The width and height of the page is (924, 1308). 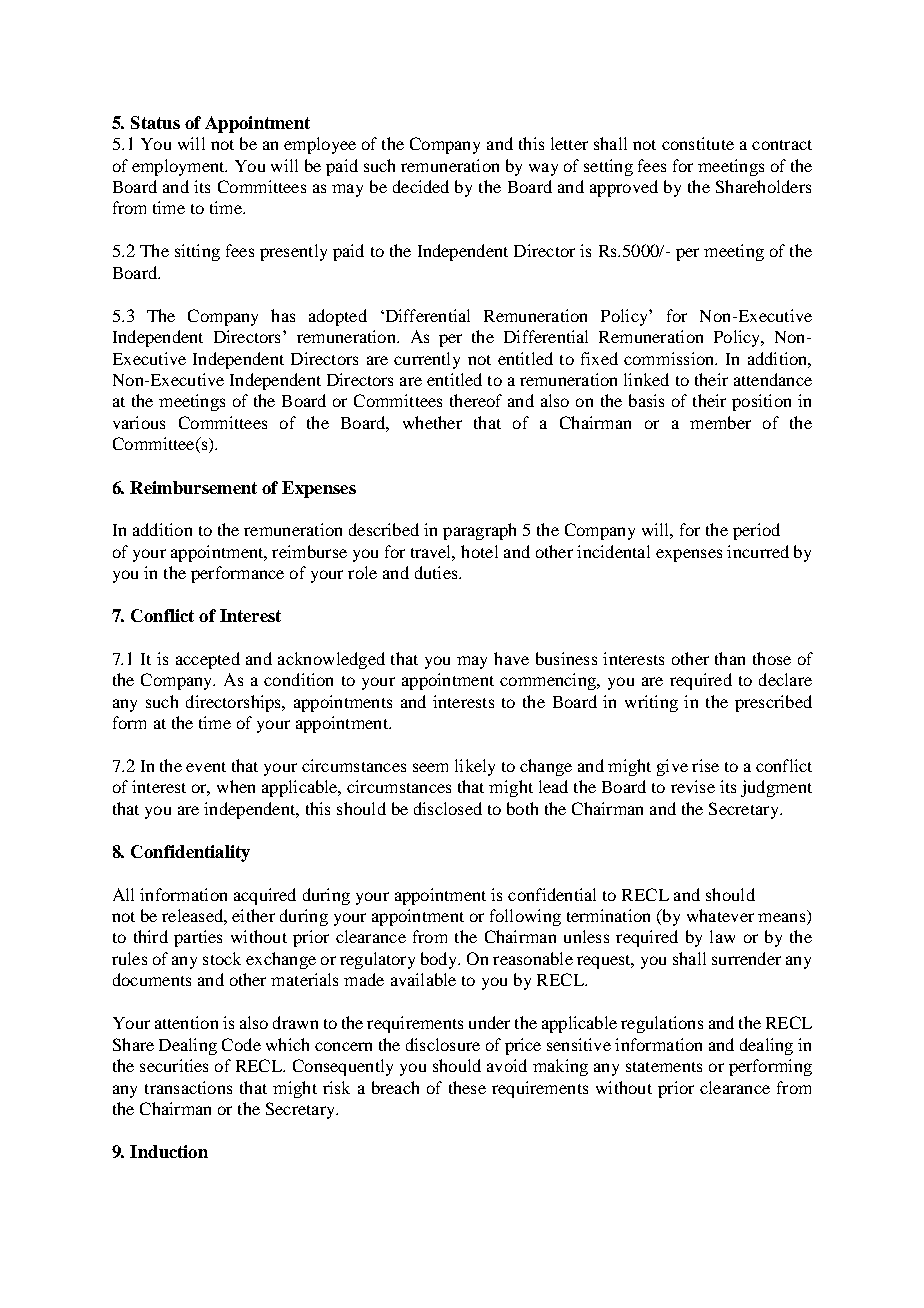 I want to click on employment, so click(x=179, y=167).
